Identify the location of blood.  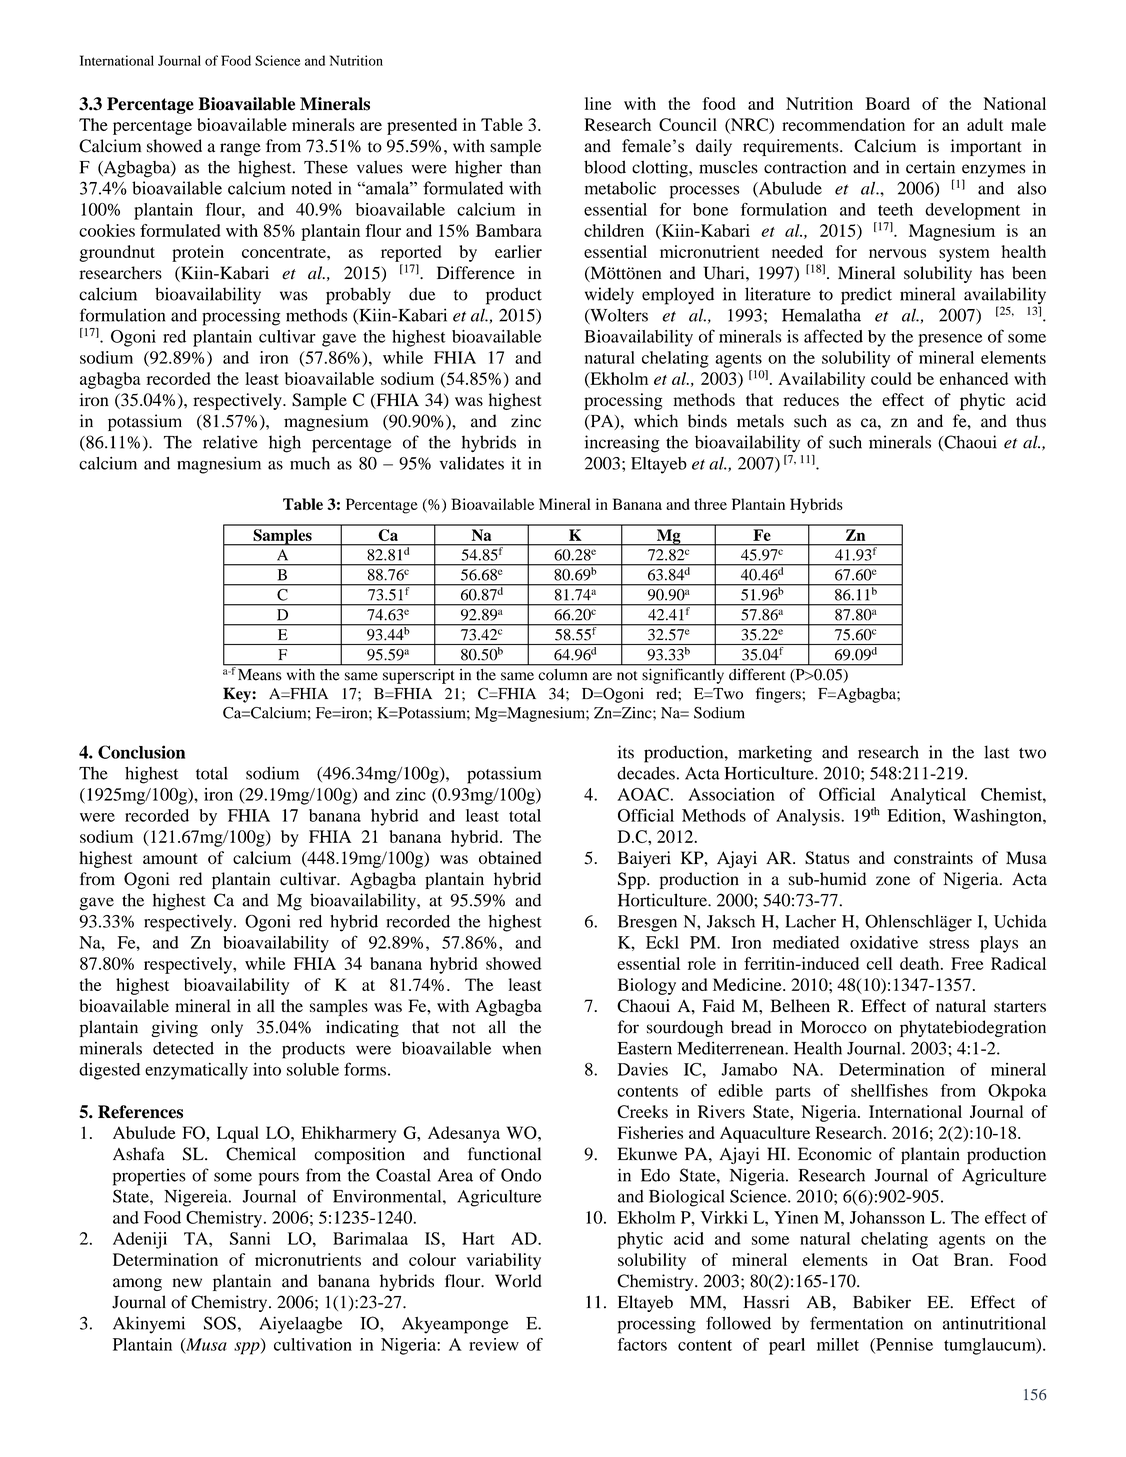
(605, 167).
